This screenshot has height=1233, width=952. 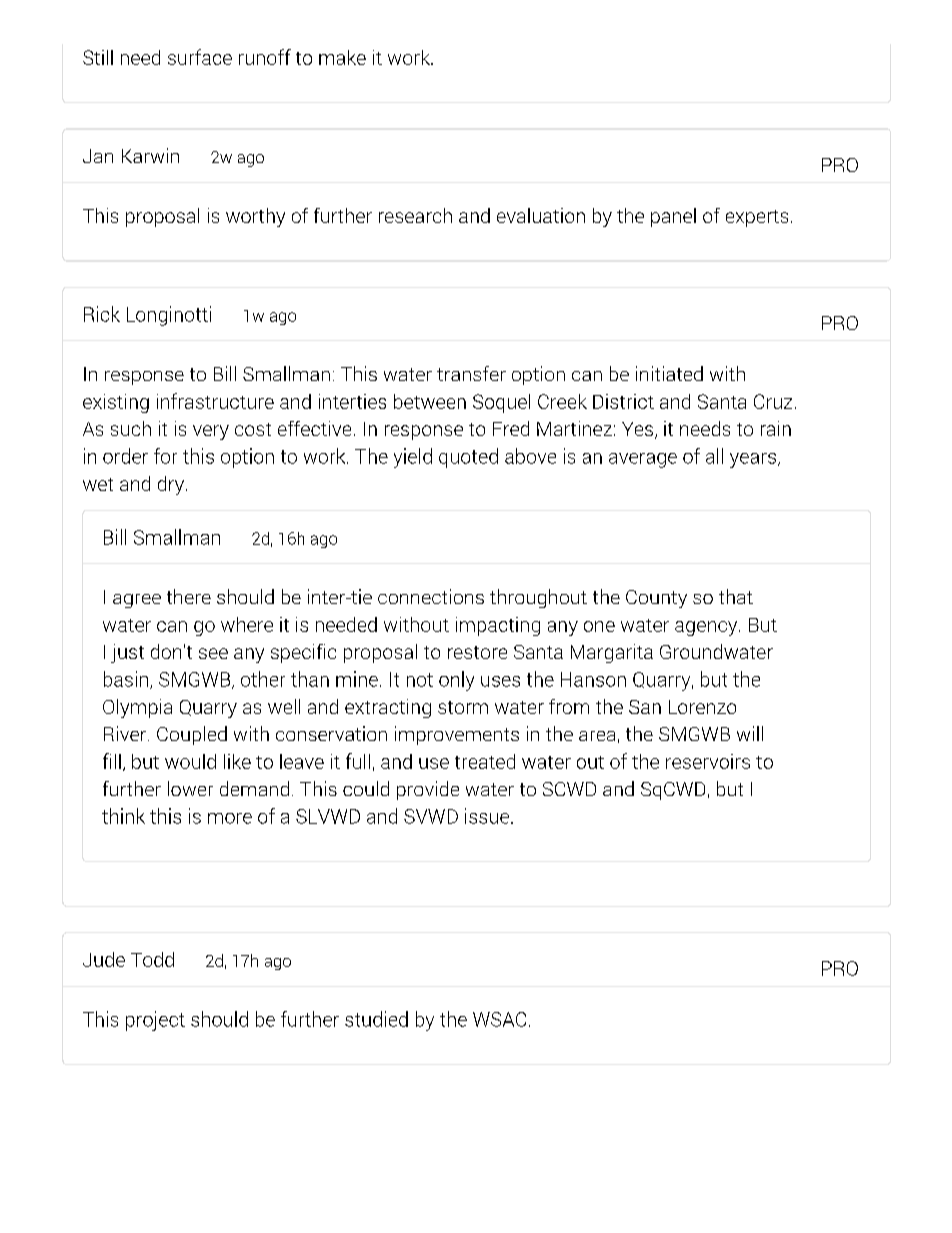 I want to click on project, so click(x=155, y=1021).
